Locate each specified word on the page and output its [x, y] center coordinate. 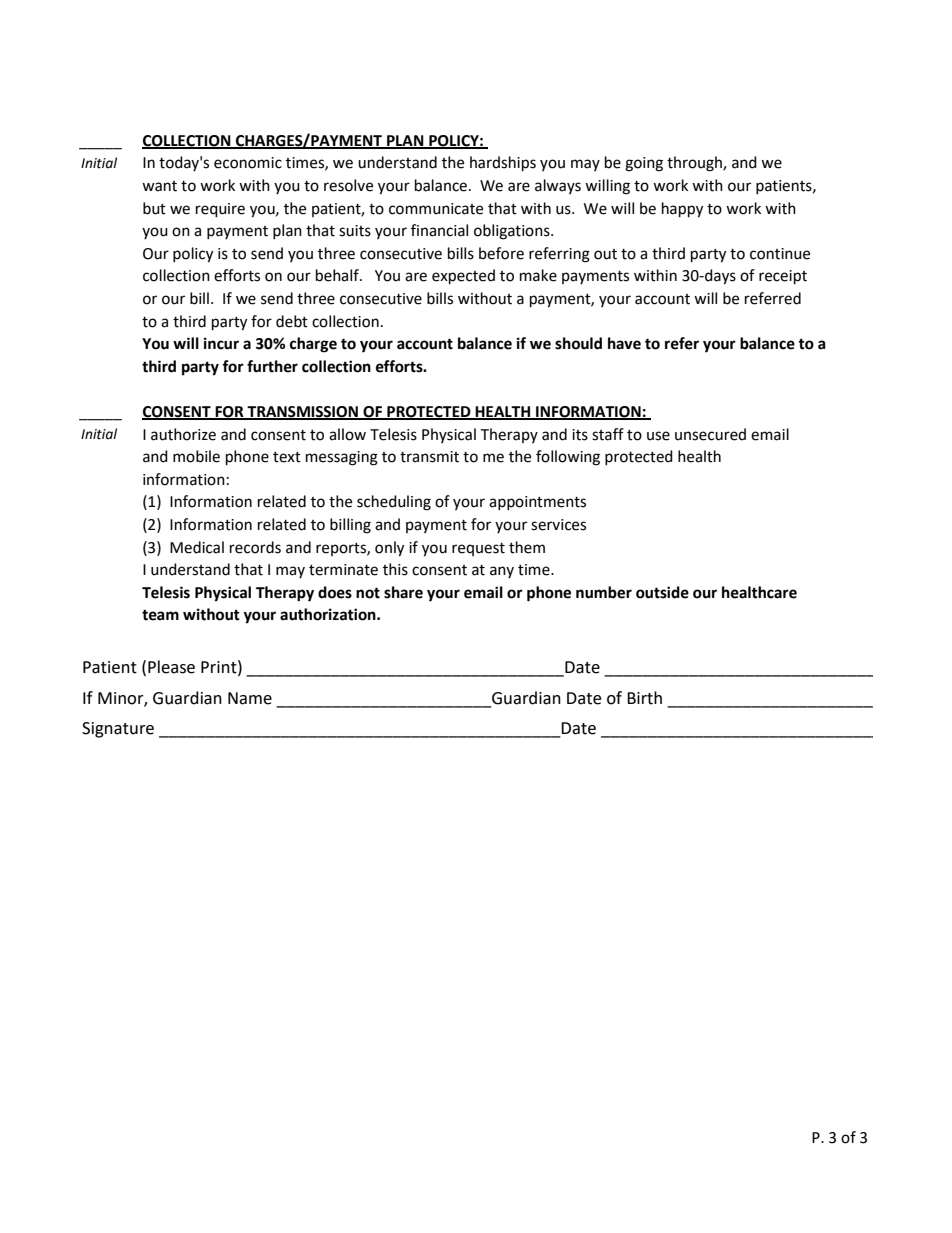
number [604, 592]
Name [250, 698]
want [159, 186]
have [624, 343]
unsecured [710, 434]
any [502, 572]
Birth [644, 698]
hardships [503, 164]
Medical [197, 547]
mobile [196, 456]
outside [662, 592]
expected [463, 277]
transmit [429, 457]
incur [221, 343]
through [695, 164]
